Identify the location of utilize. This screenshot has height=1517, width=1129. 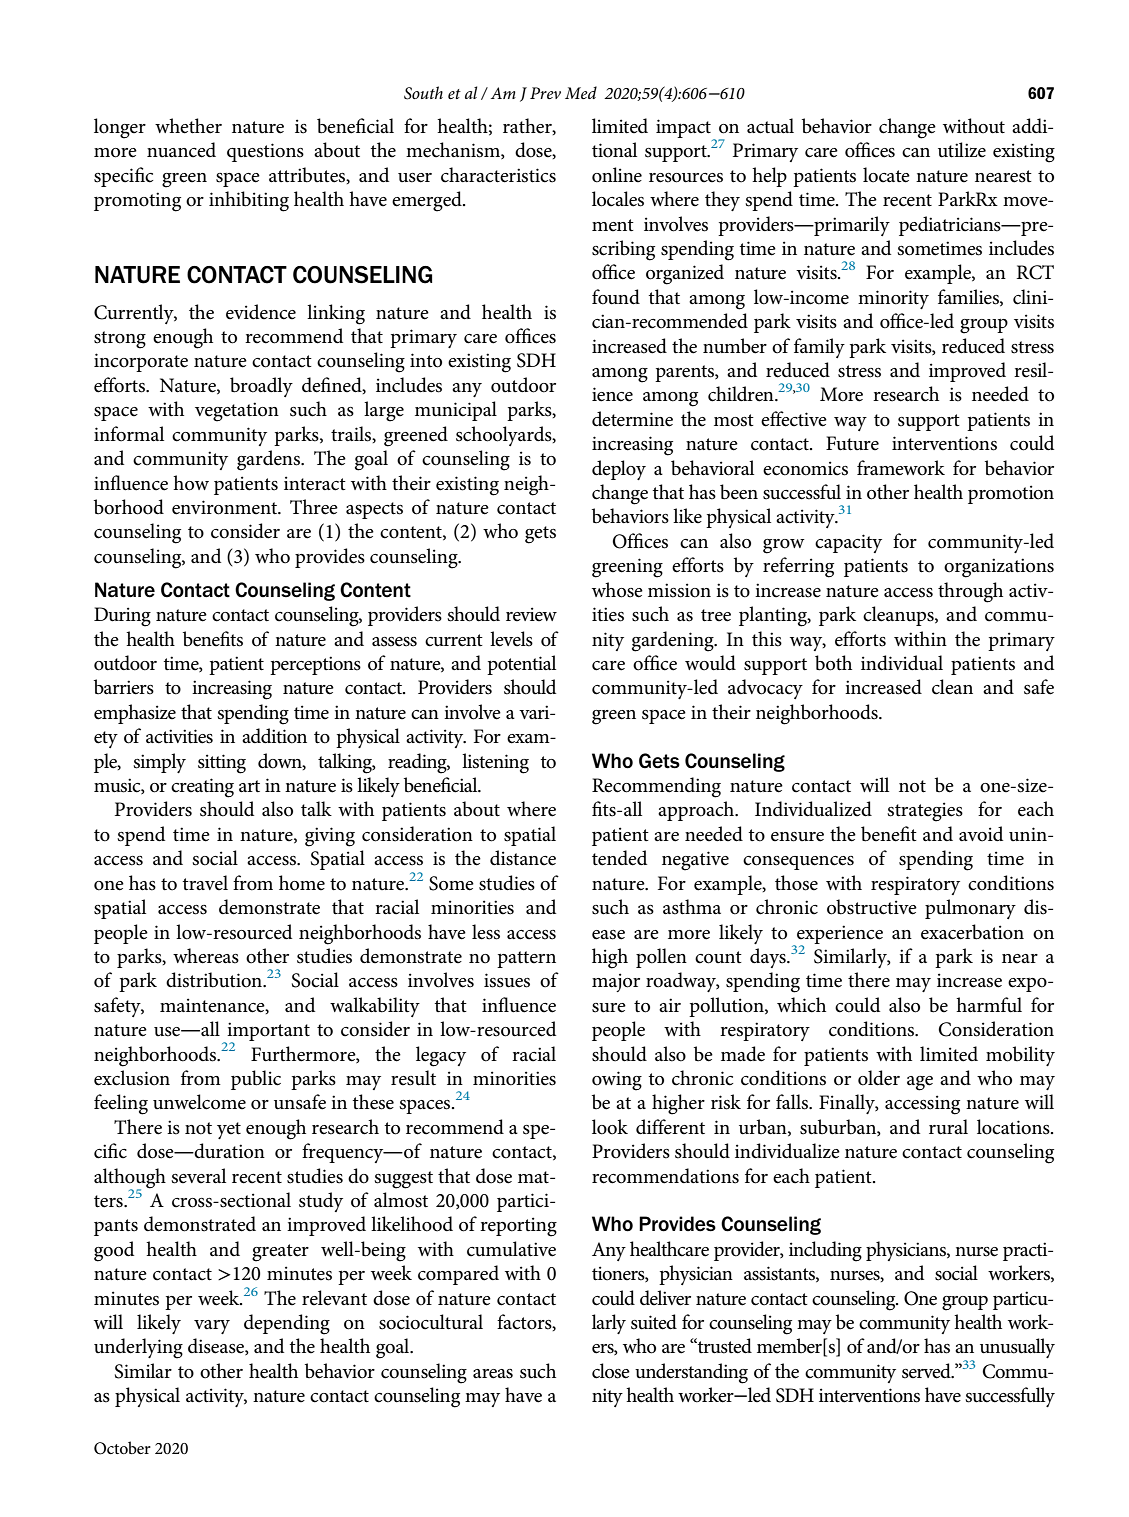
(962, 150).
